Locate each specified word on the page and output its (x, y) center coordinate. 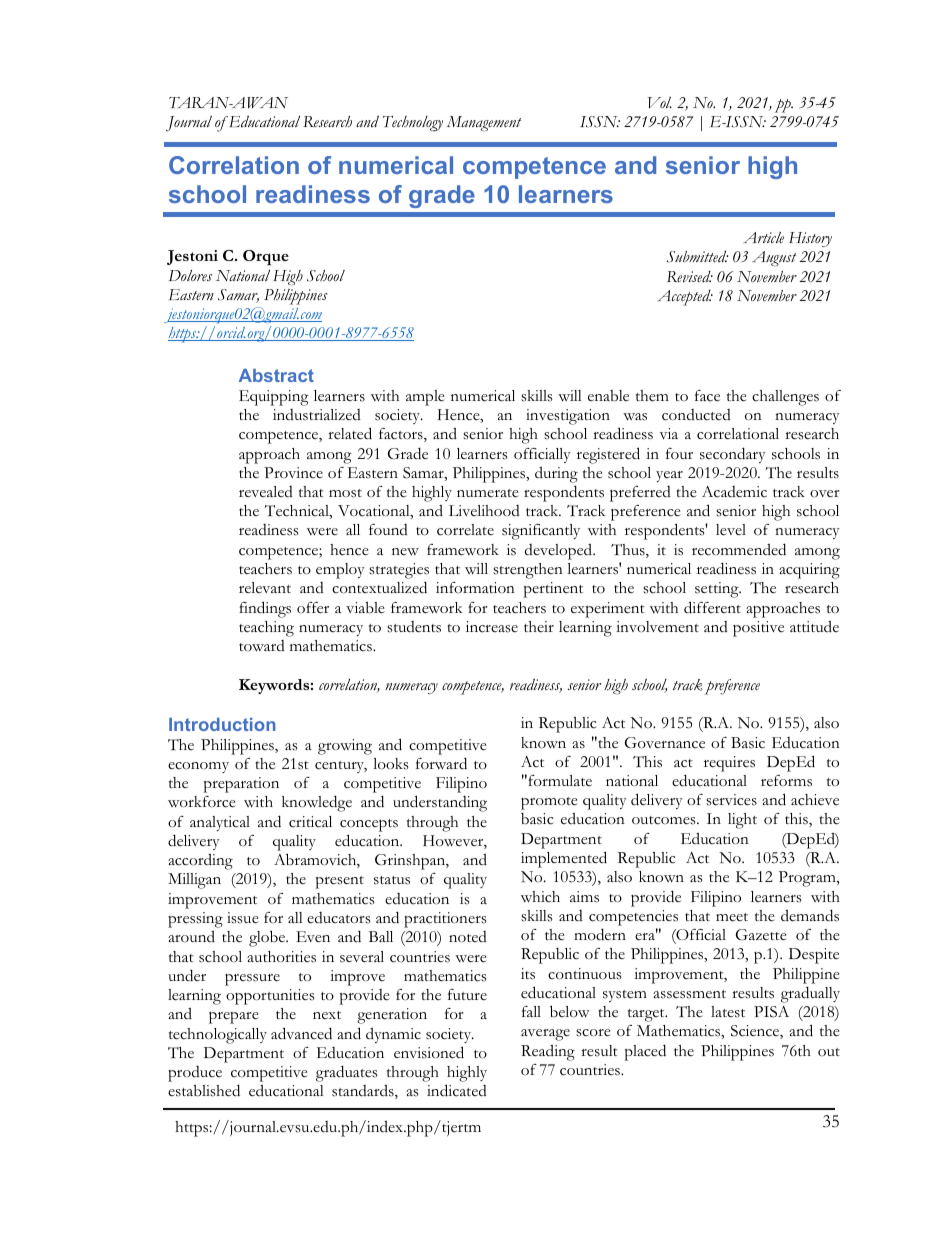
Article (763, 237)
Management (484, 124)
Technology (413, 124)
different (712, 607)
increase (492, 627)
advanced (301, 1033)
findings (265, 609)
